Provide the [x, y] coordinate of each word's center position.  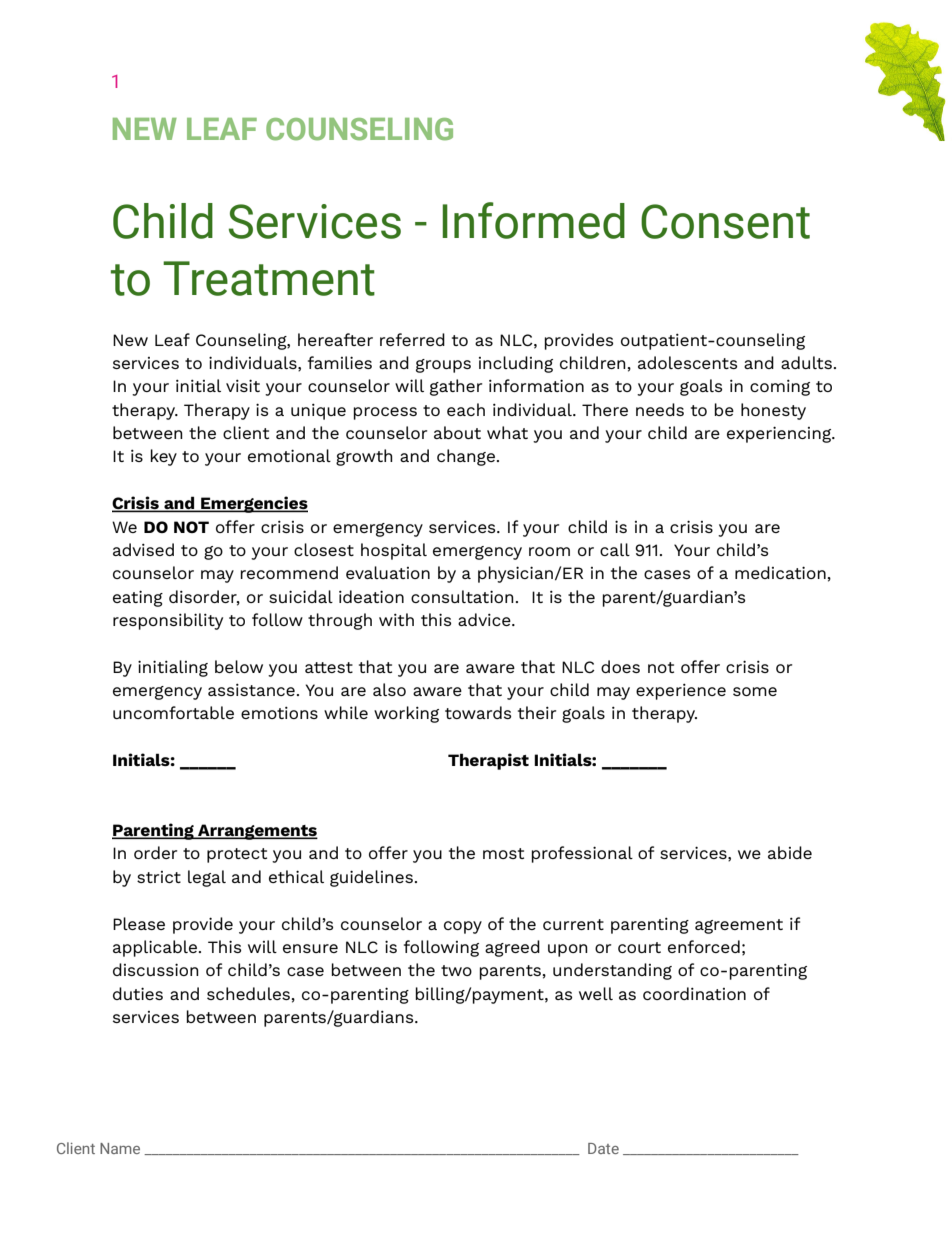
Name [120, 1148]
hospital [394, 551]
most [503, 853]
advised [143, 549]
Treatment [269, 278]
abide [790, 852]
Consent [725, 221]
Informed [533, 220]
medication [780, 572]
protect [237, 855]
